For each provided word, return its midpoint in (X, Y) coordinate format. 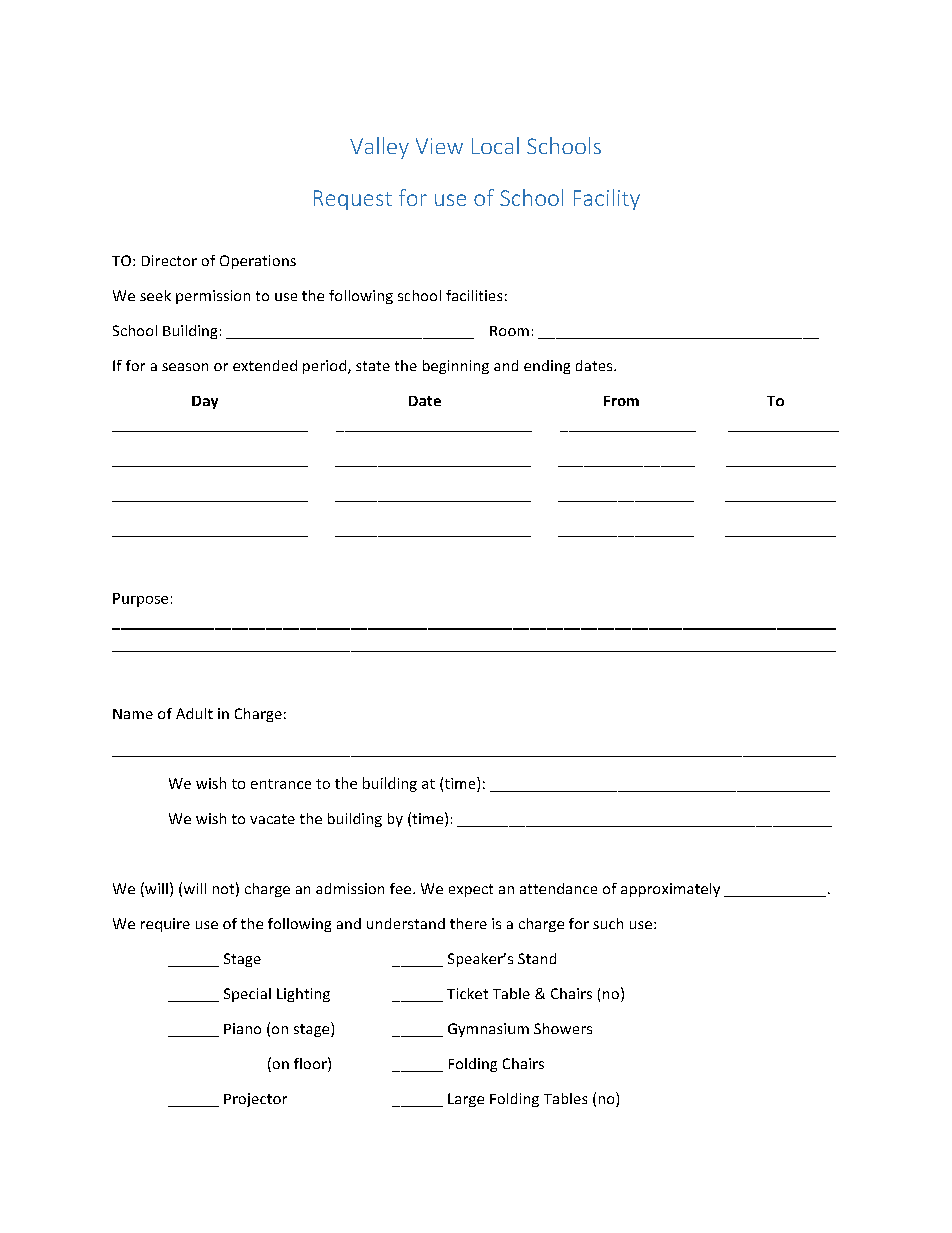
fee (402, 888)
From (621, 401)
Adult (194, 713)
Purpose (140, 600)
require (165, 925)
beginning (456, 367)
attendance (558, 888)
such (608, 923)
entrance (281, 784)
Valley (379, 148)
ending (547, 367)
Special (247, 995)
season (185, 367)
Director (169, 260)
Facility (607, 199)
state (373, 366)
